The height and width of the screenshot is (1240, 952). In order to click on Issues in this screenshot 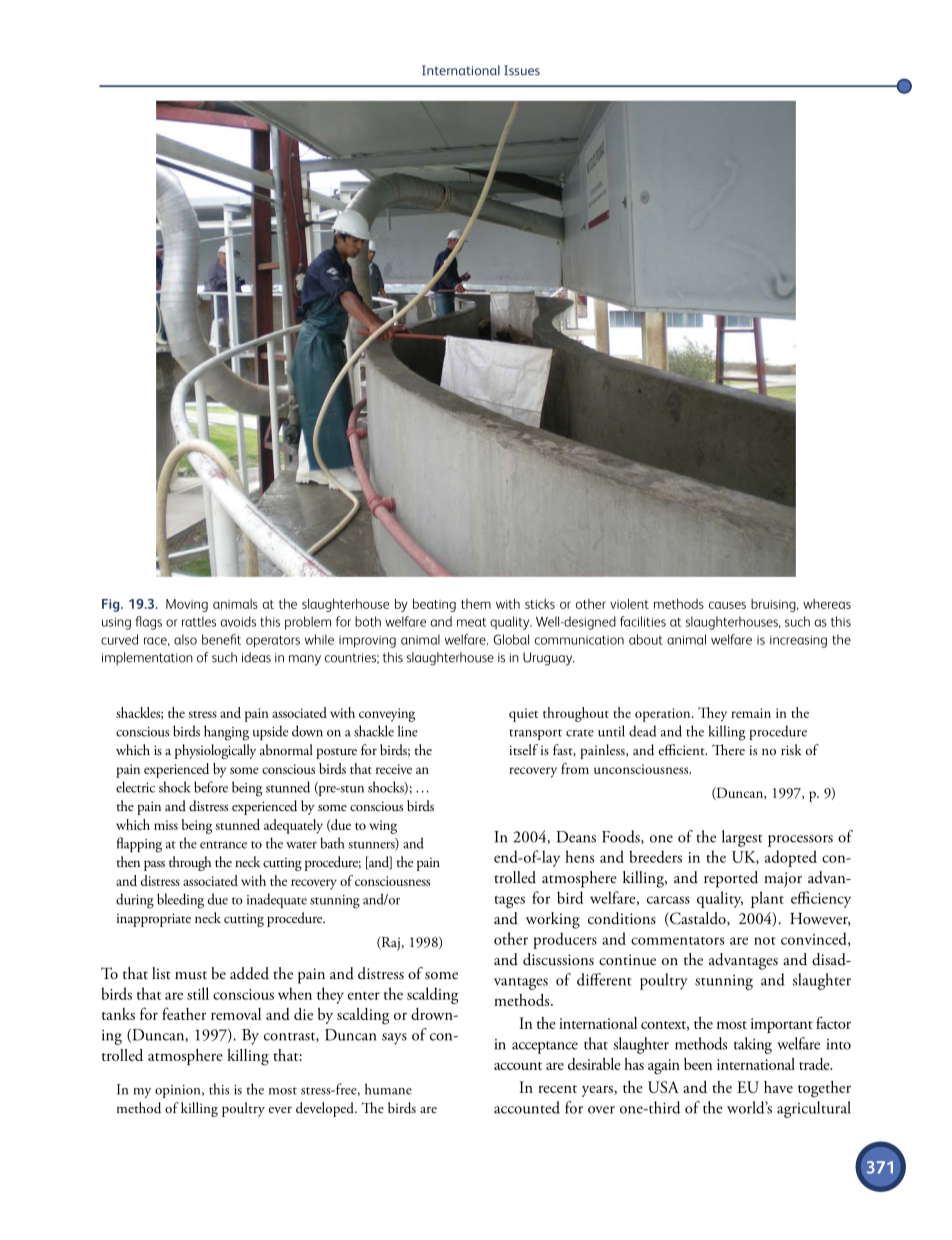, I will do `click(522, 70)`.
